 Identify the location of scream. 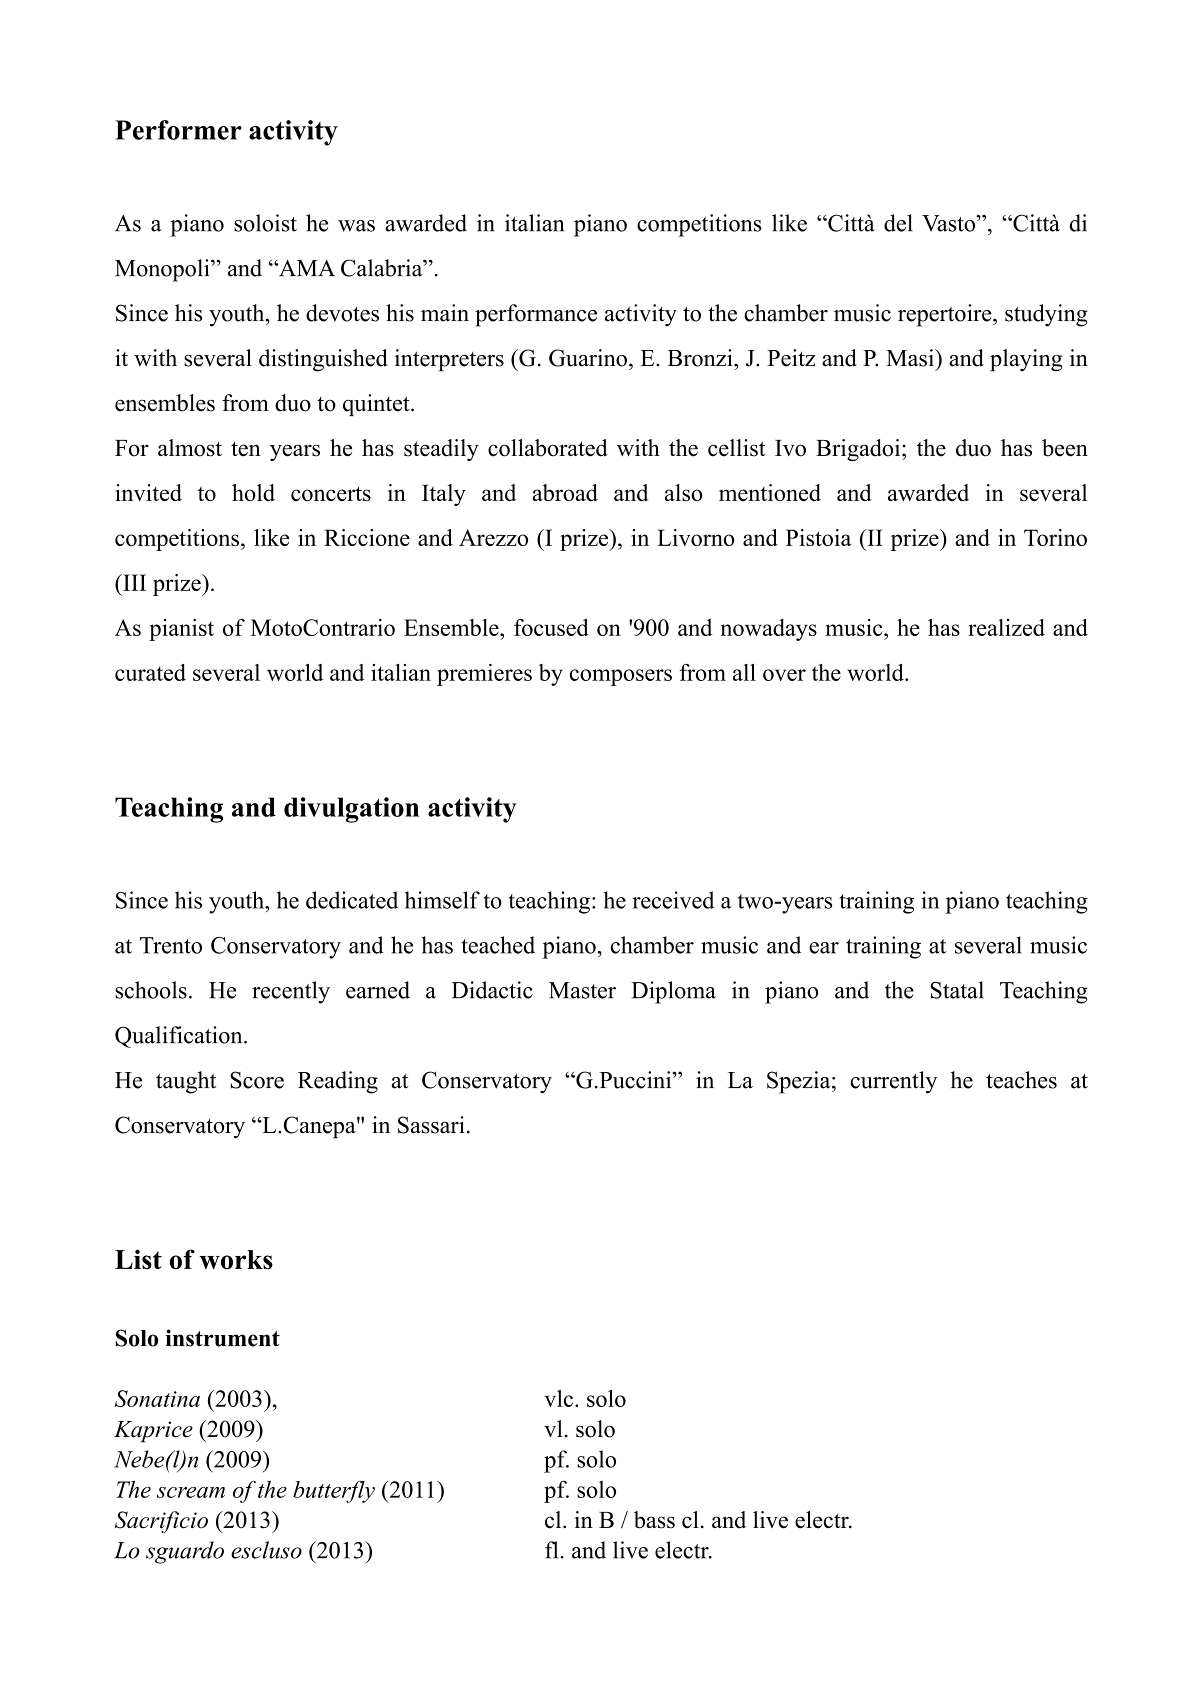
(191, 1492).
